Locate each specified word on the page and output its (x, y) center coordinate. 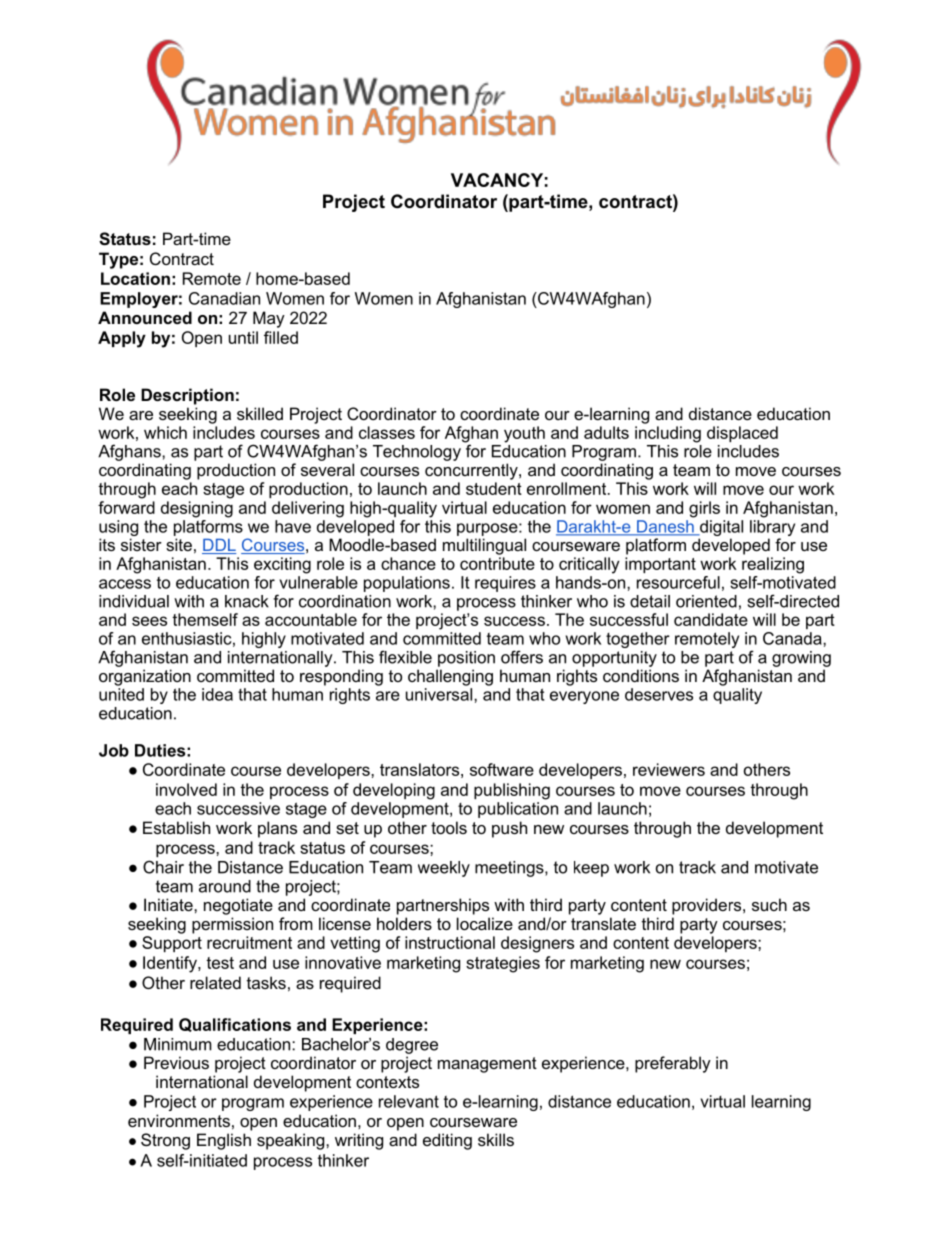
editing (447, 1141)
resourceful (678, 582)
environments (179, 1120)
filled (281, 337)
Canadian (224, 298)
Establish (176, 827)
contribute (497, 563)
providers (708, 906)
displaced (742, 434)
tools (449, 827)
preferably (673, 1064)
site (179, 544)
